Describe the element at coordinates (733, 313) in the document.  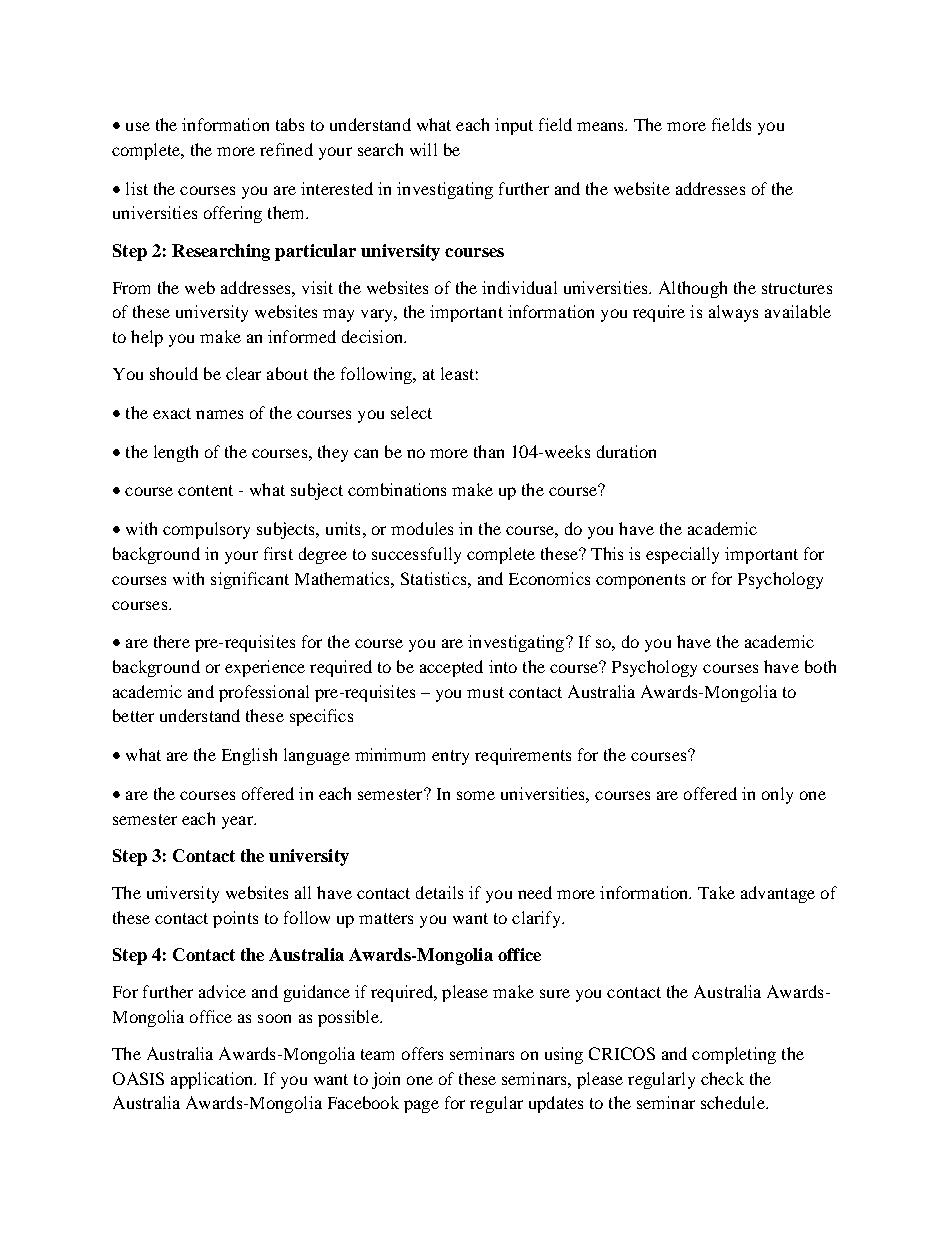
I see `always` at that location.
